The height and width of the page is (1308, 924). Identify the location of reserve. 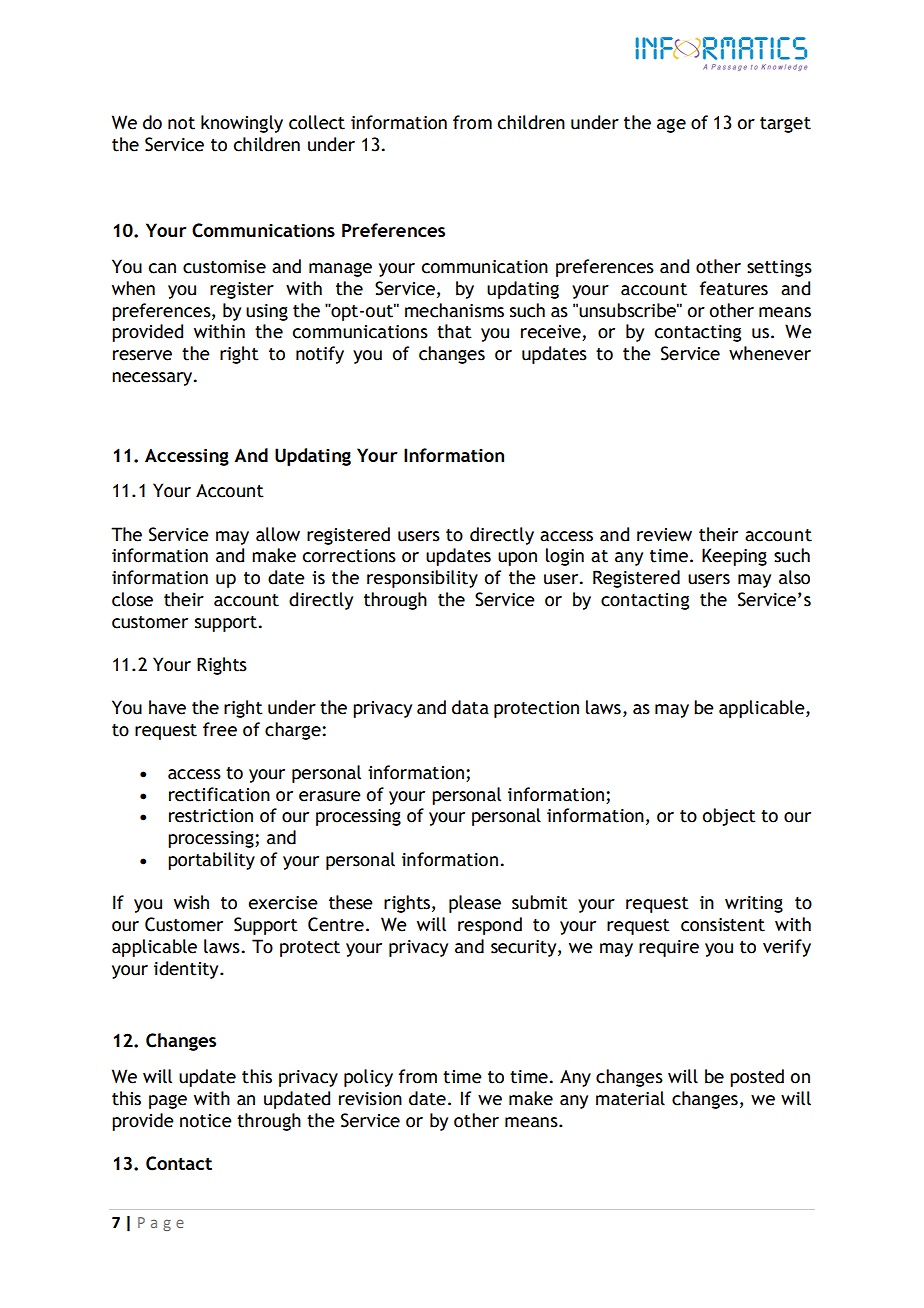
(142, 355).
